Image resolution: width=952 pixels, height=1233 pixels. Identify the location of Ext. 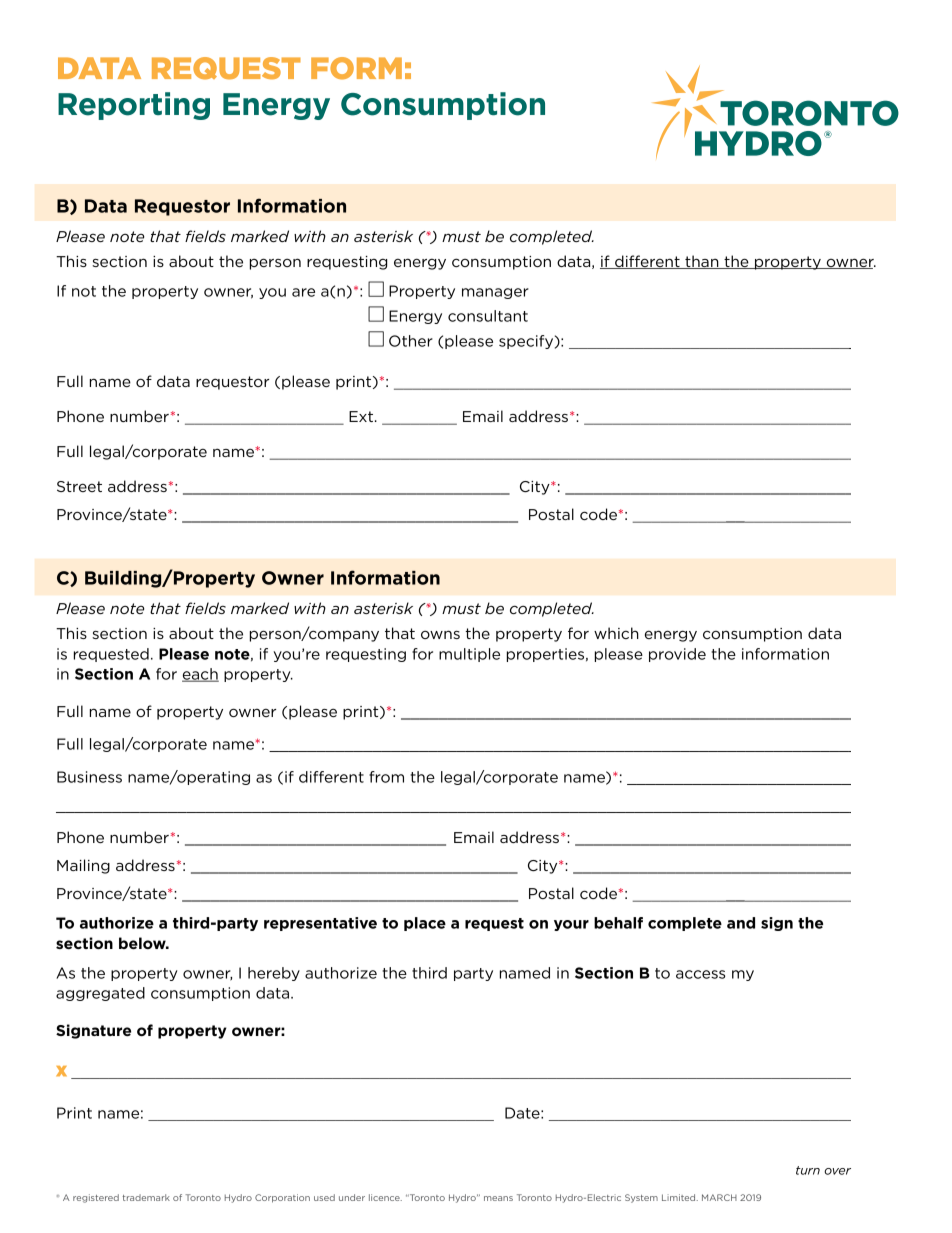
(362, 416).
